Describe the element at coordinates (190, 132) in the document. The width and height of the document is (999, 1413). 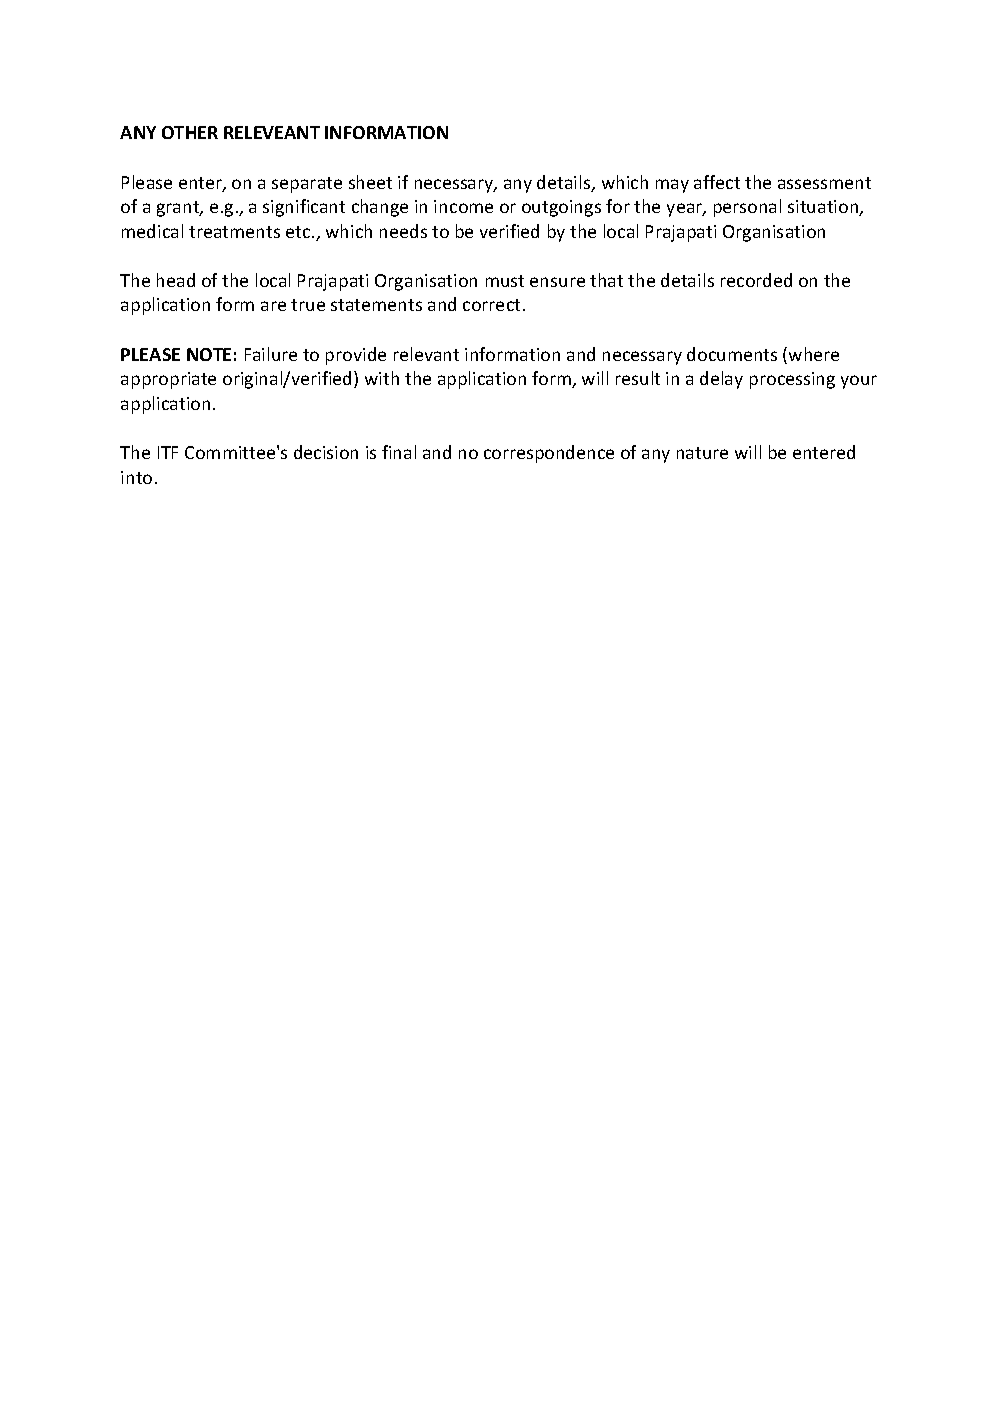
I see `OTHER` at that location.
